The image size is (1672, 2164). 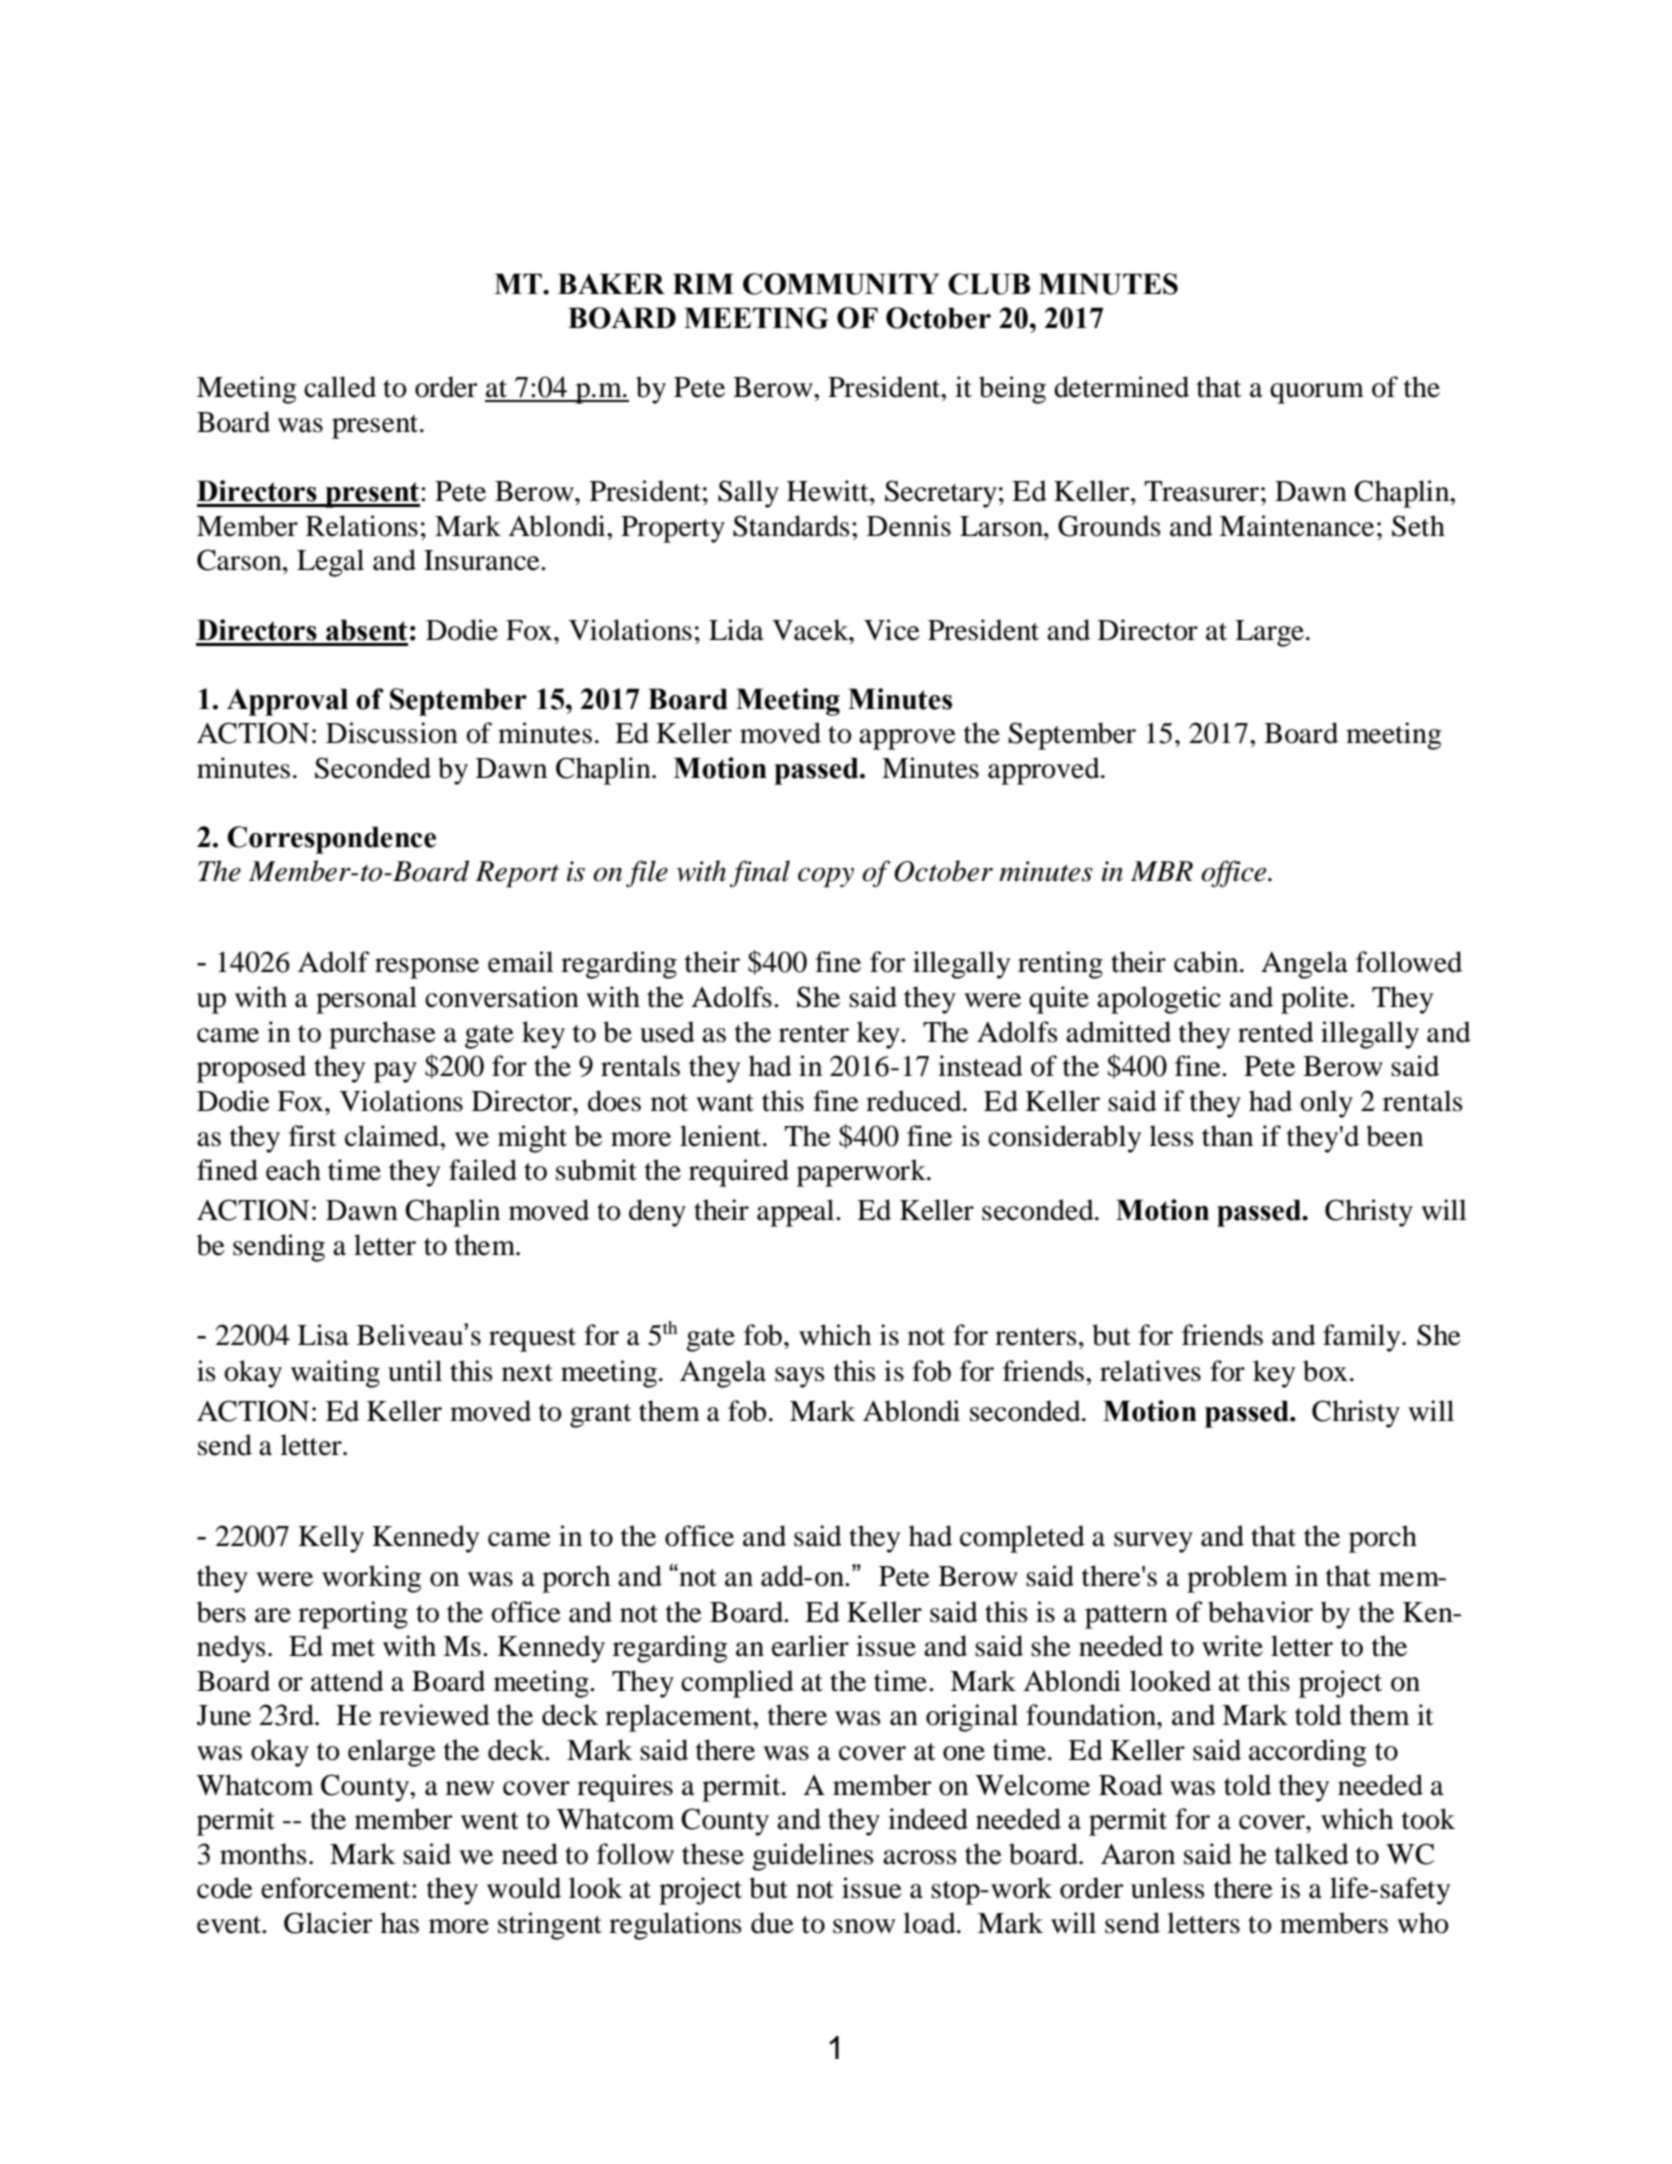 What do you see at coordinates (337, 1888) in the screenshot?
I see `enforcement` at bounding box center [337, 1888].
